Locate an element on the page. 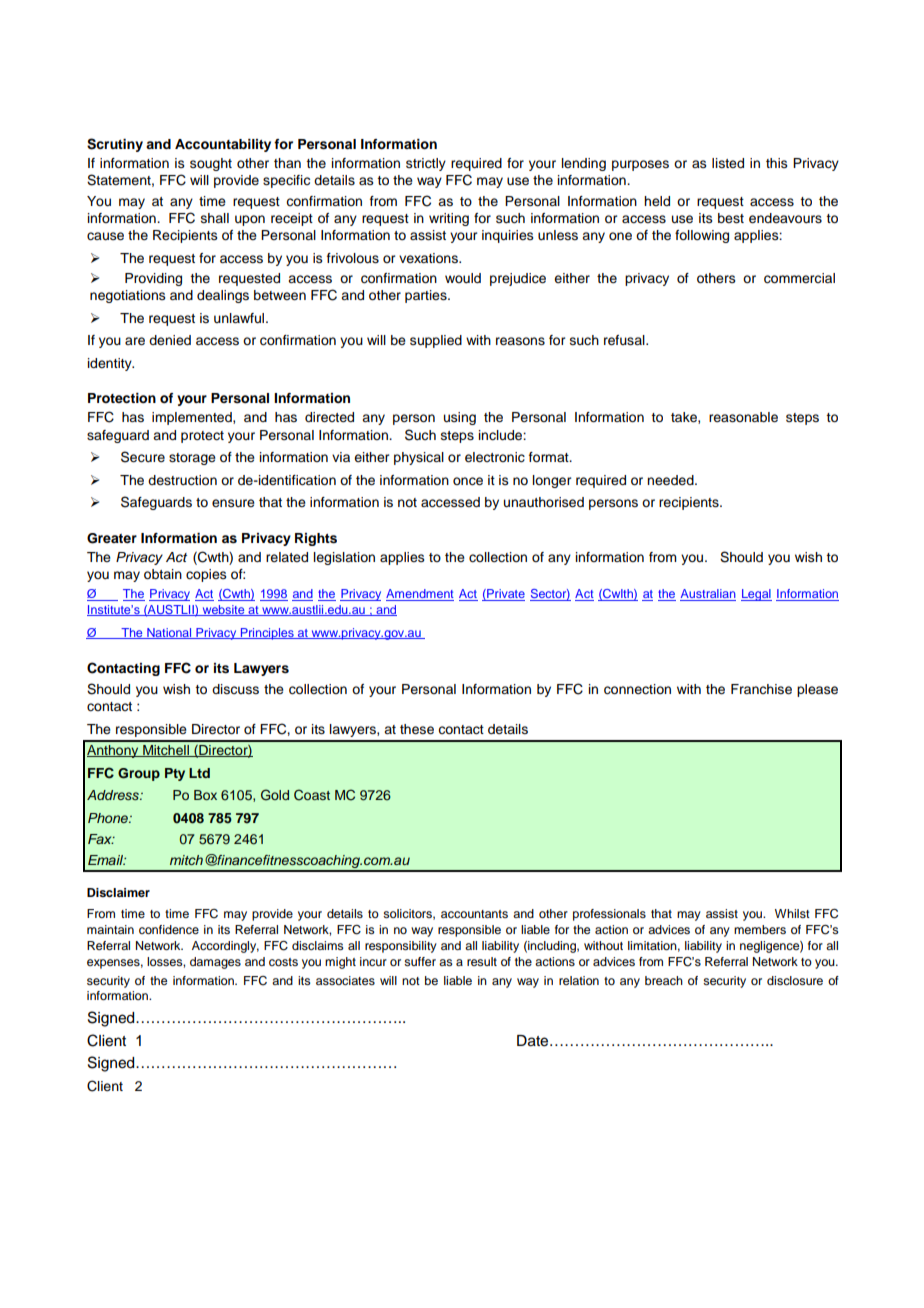  Whilst is located at coordinates (792, 913).
